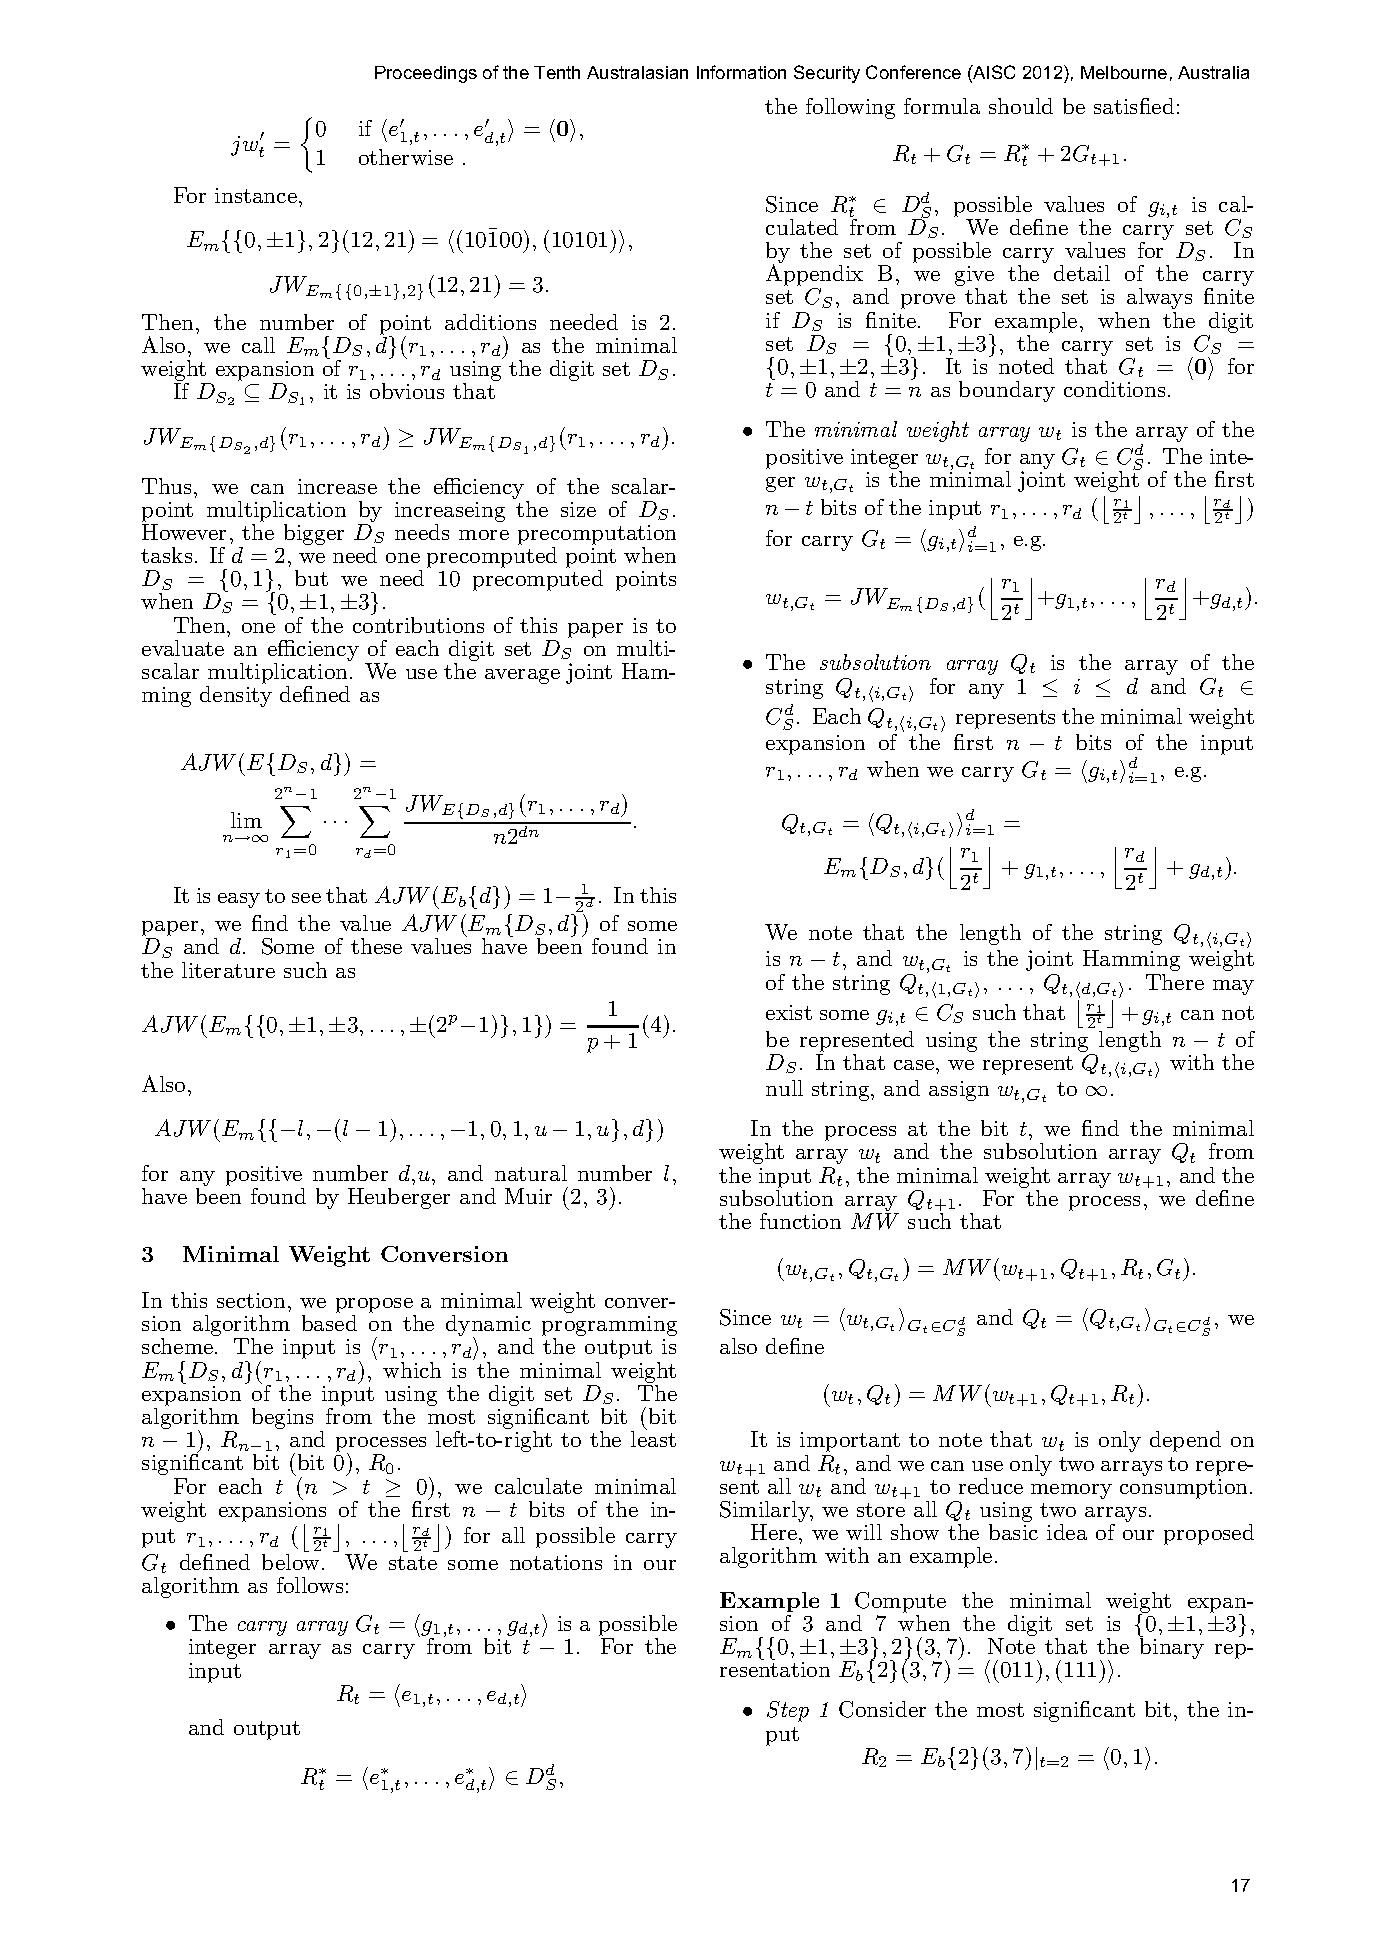 Image resolution: width=1385 pixels, height=1960 pixels. What do you see at coordinates (1233, 987) in the document?
I see `may` at bounding box center [1233, 987].
